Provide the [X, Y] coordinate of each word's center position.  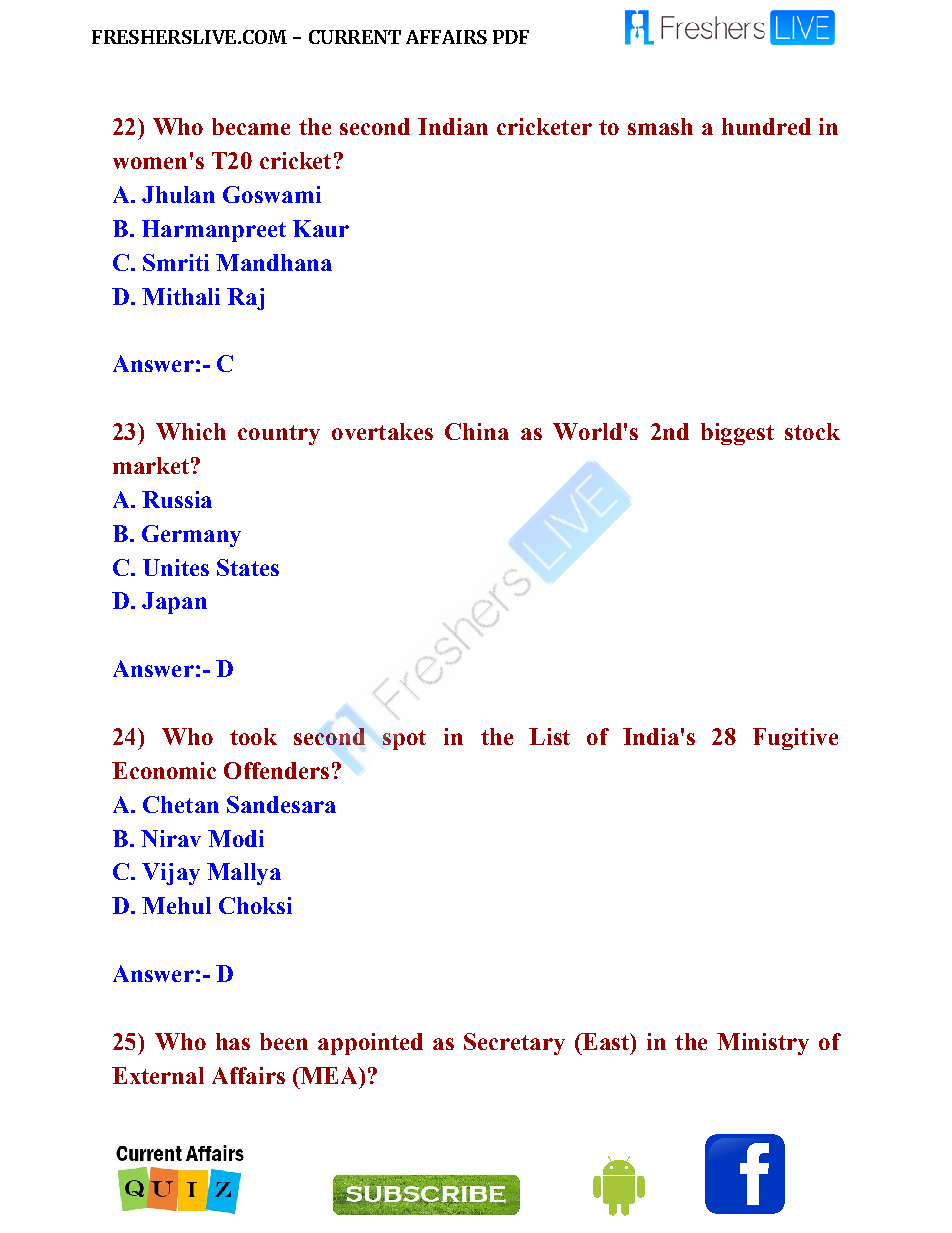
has [233, 1041]
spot [404, 740]
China [477, 431]
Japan [174, 603]
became [251, 126]
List [549, 736]
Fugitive [795, 739]
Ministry [763, 1044]
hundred [766, 126]
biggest [737, 434]
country [279, 435]
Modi [236, 838]
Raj [245, 299]
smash [660, 126]
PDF [511, 37]
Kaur [321, 228]
